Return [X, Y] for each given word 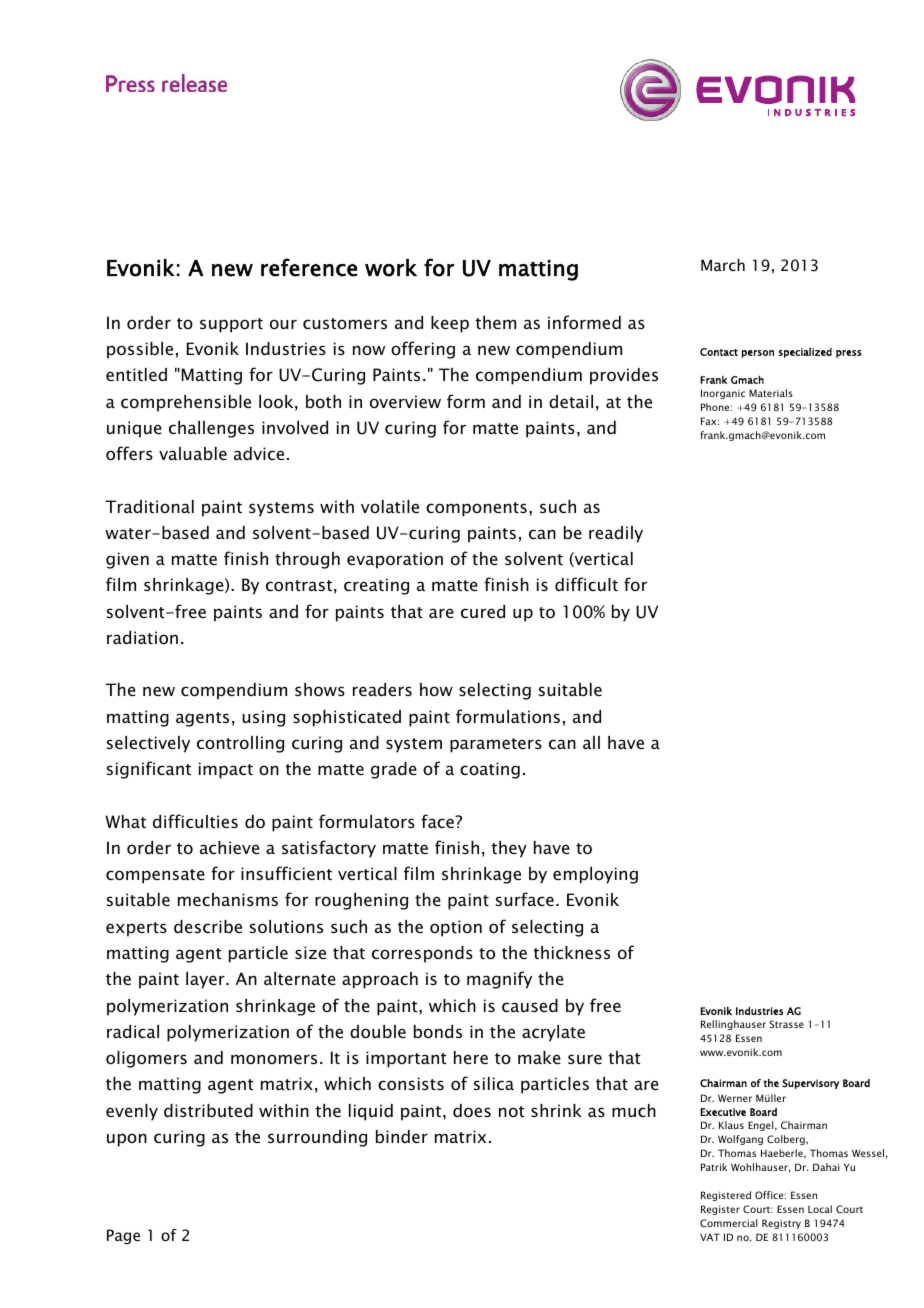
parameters [496, 745]
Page [123, 1236]
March [723, 265]
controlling [240, 744]
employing [595, 875]
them [496, 322]
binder [402, 1136]
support [231, 325]
